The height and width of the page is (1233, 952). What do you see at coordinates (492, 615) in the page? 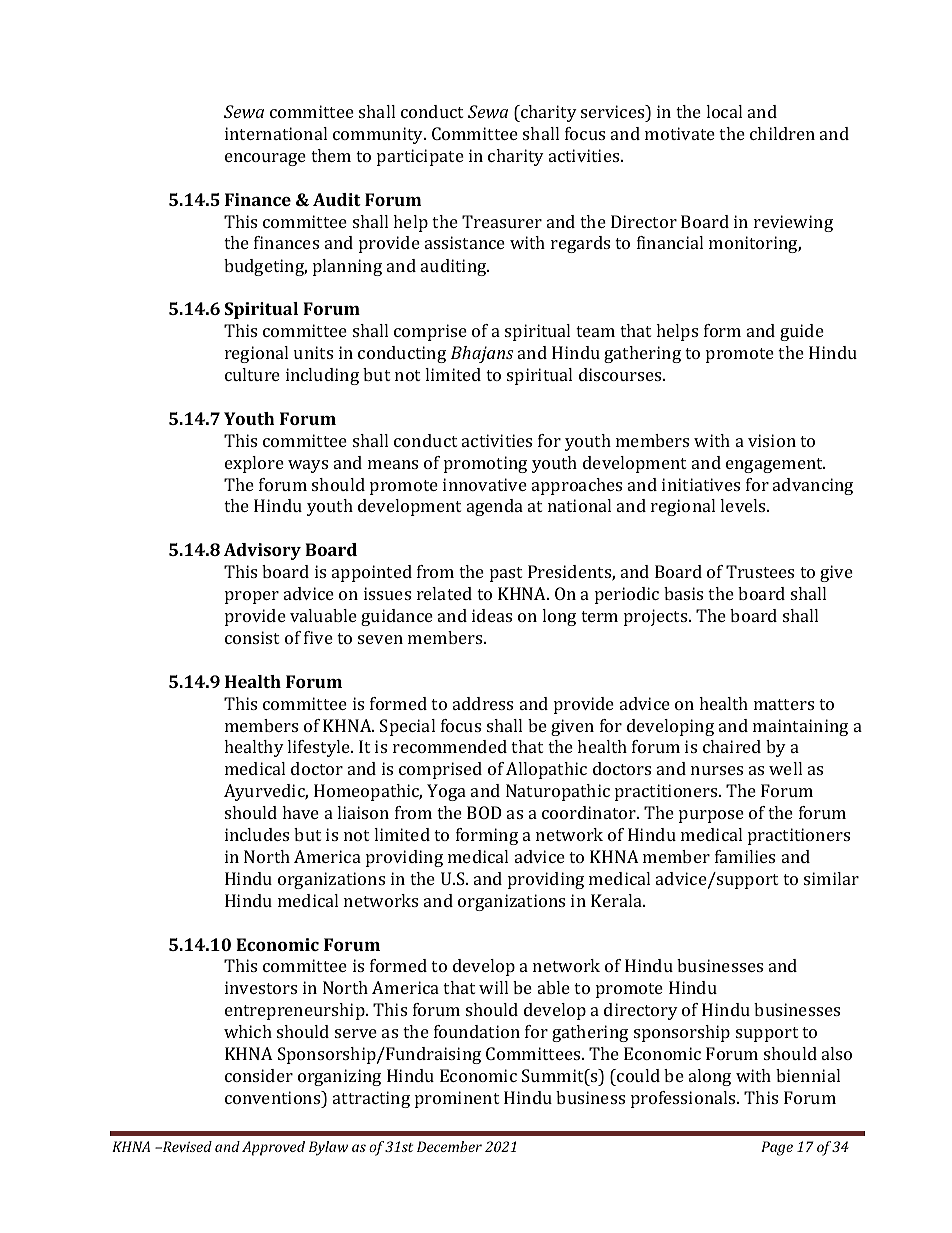
I see `ideas` at bounding box center [492, 615].
